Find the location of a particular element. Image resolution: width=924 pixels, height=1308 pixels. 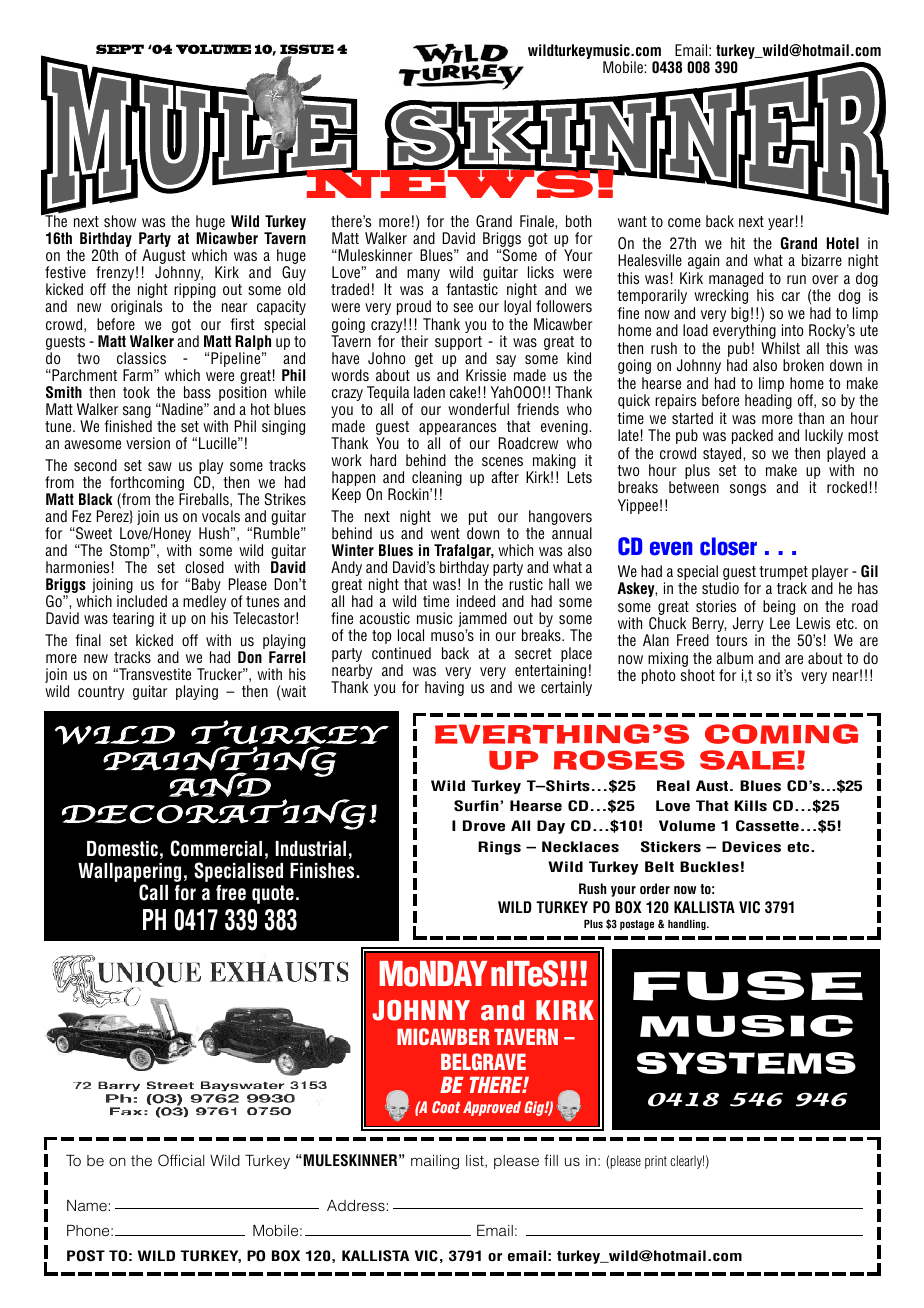

SALE is located at coordinates (749, 760).
